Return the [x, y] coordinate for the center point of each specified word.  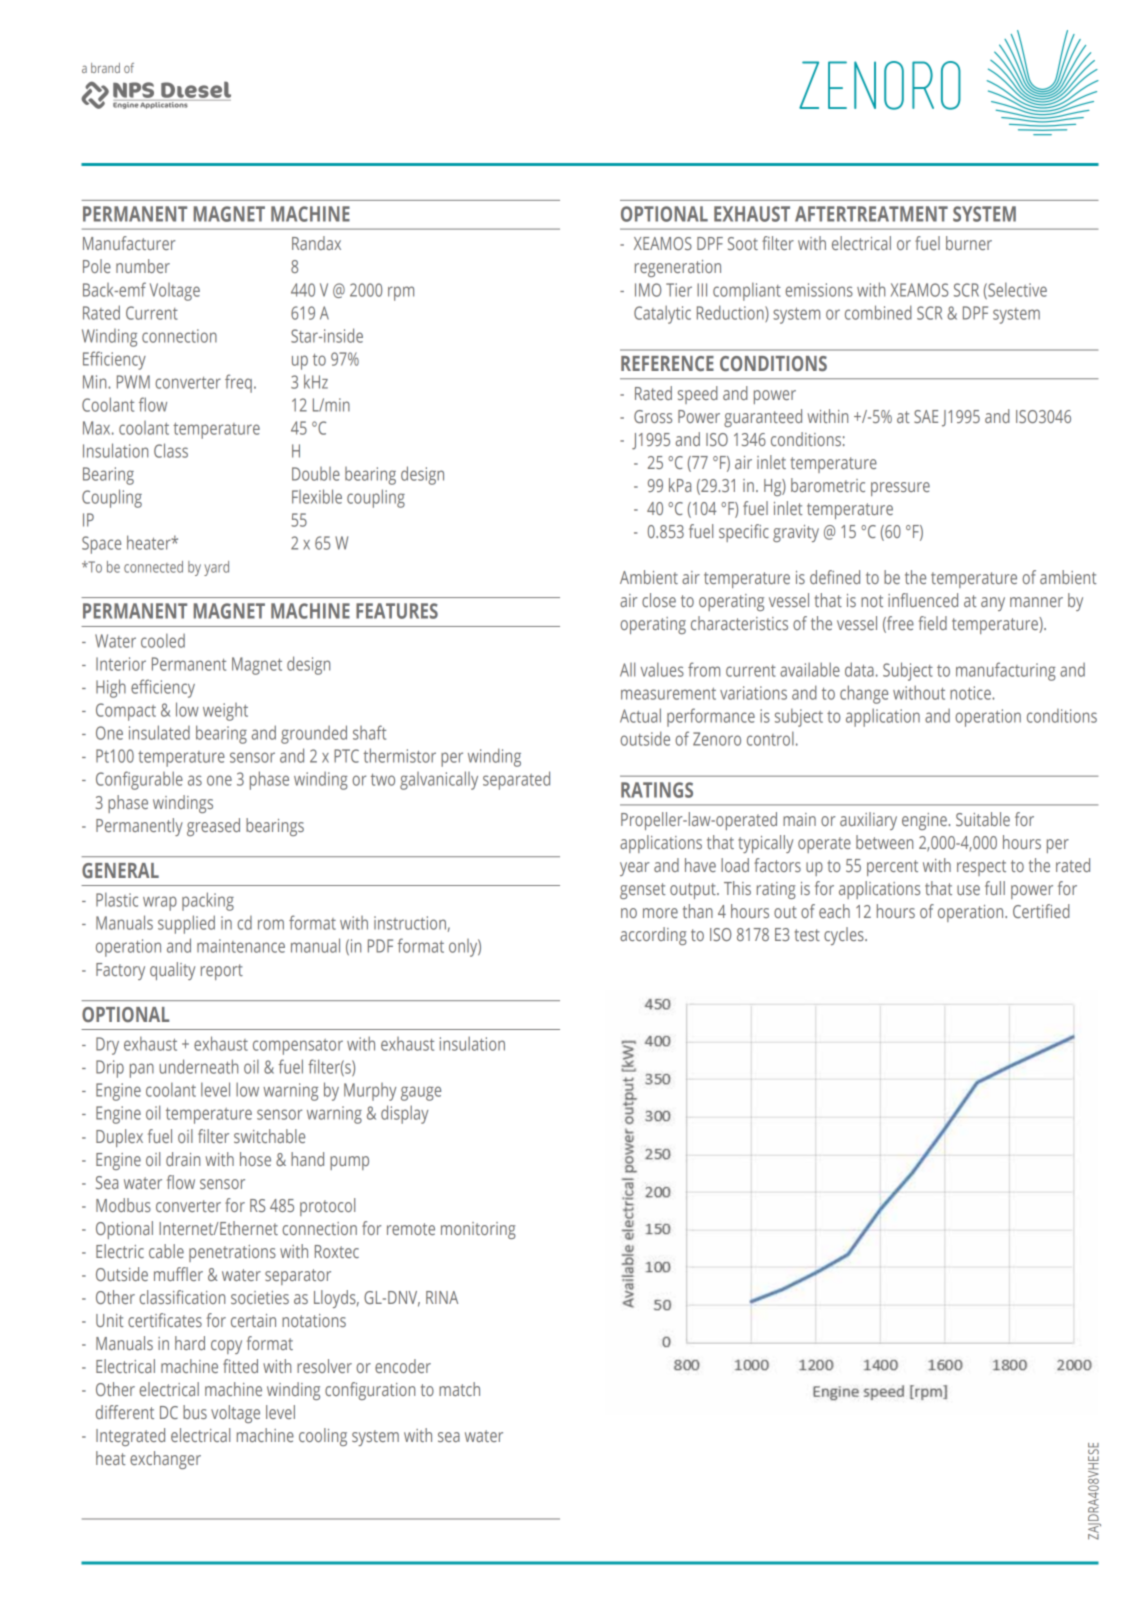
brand [105, 68]
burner [969, 243]
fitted [240, 1366]
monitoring [478, 1230]
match [459, 1389]
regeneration [678, 268]
